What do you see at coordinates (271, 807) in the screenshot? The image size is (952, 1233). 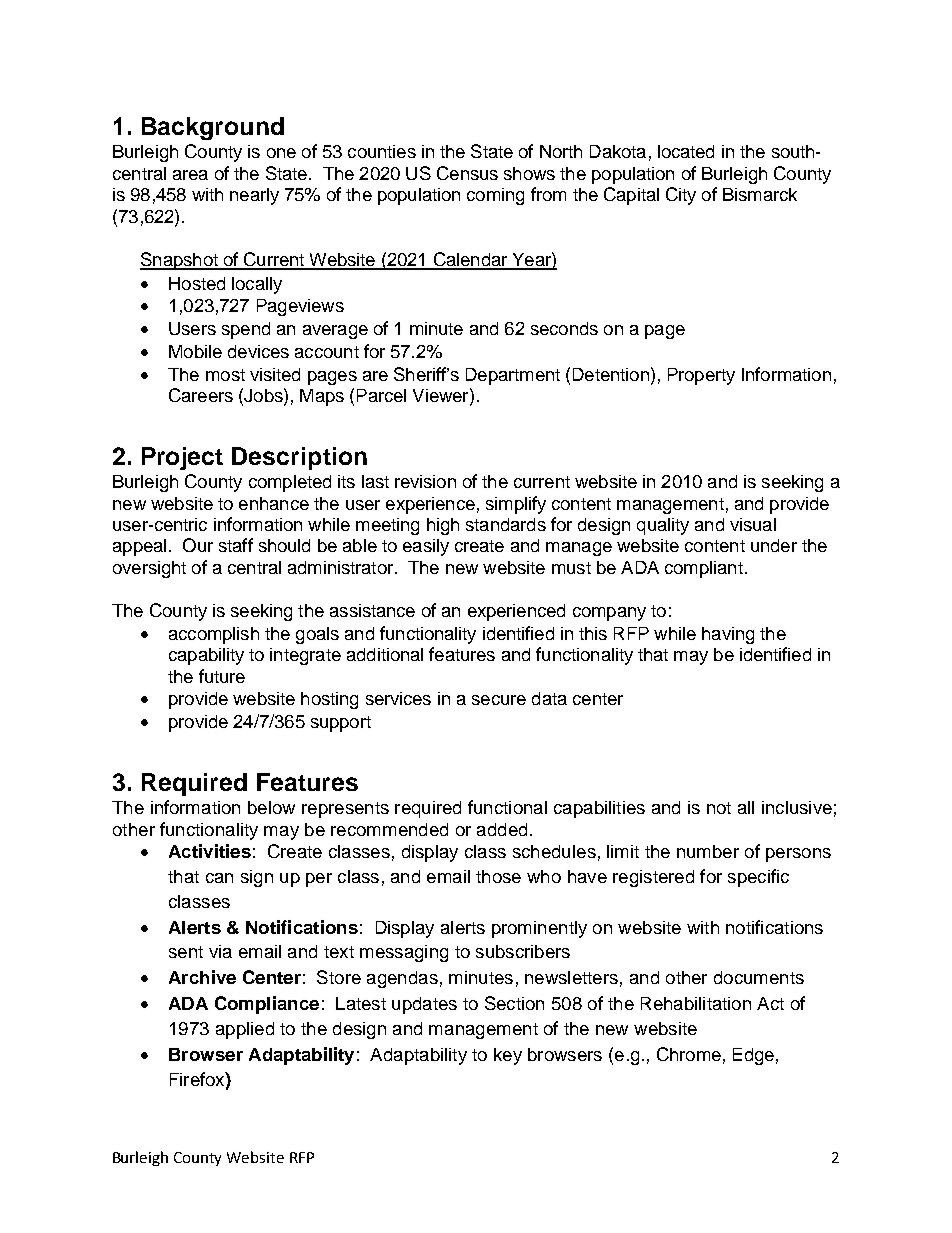 I see `below` at bounding box center [271, 807].
